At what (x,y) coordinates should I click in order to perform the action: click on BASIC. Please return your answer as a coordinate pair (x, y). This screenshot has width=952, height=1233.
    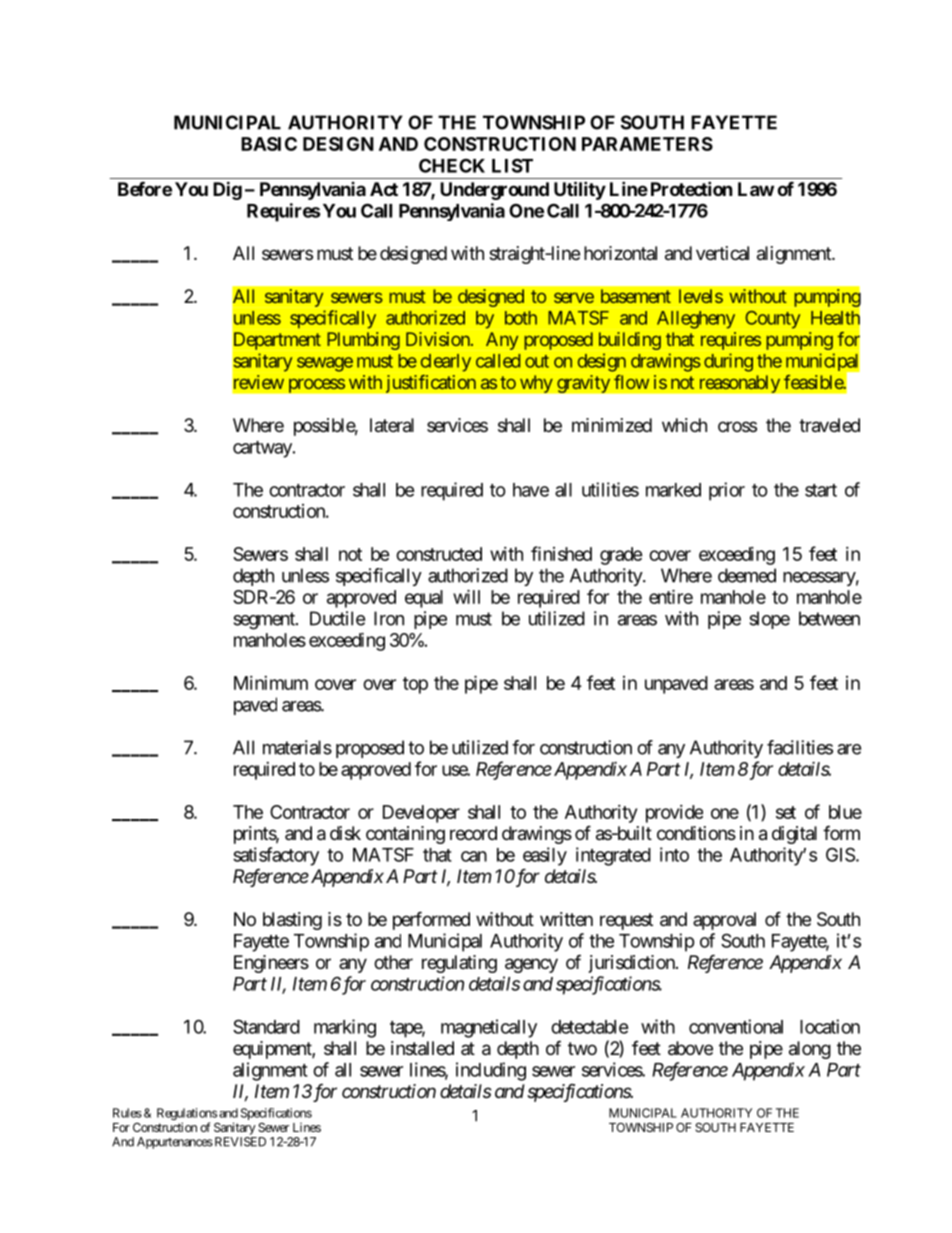
    Looking at the image, I should click on (269, 144).
